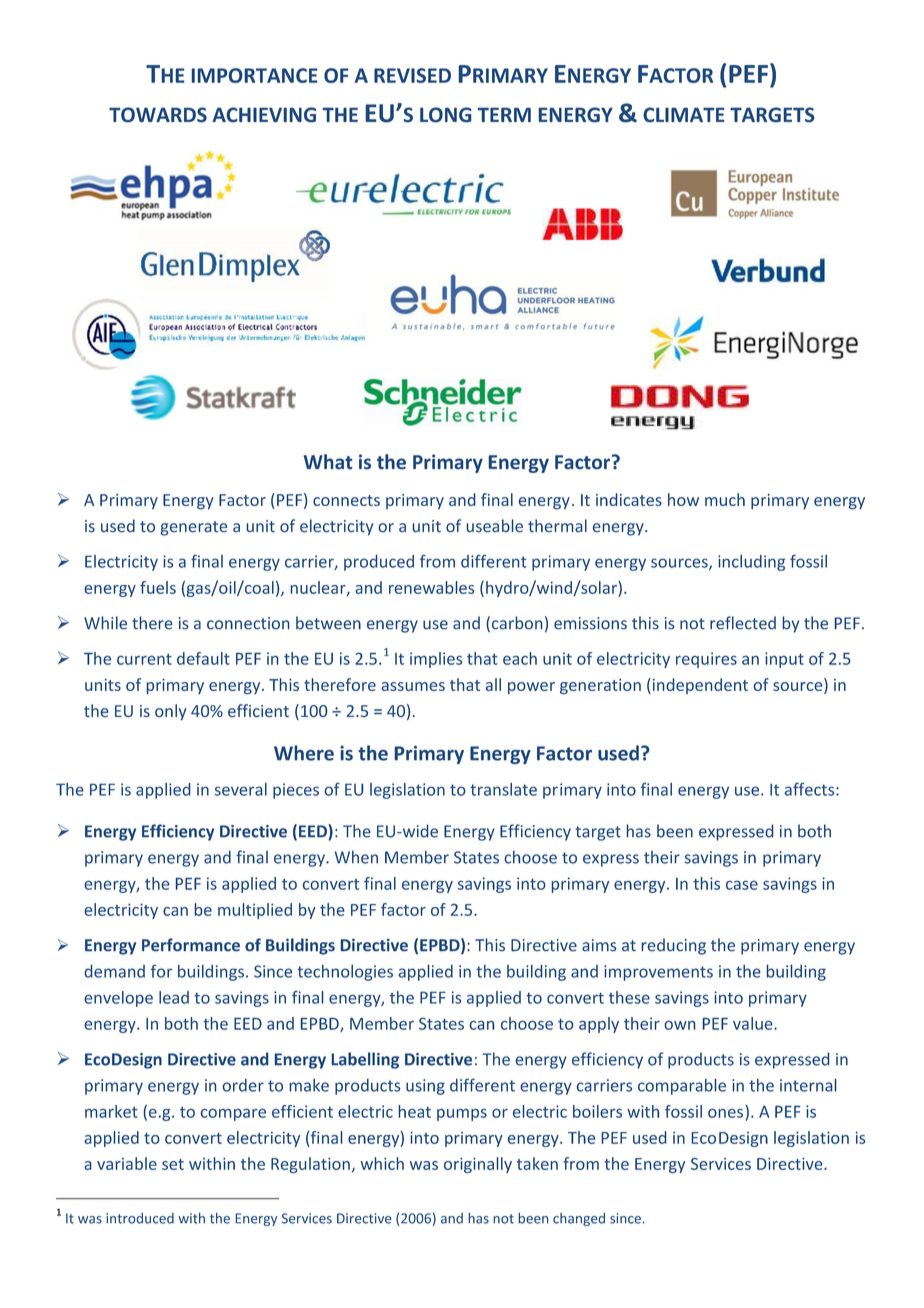 The width and height of the screenshot is (924, 1308). What do you see at coordinates (194, 528) in the screenshot?
I see `generate` at bounding box center [194, 528].
